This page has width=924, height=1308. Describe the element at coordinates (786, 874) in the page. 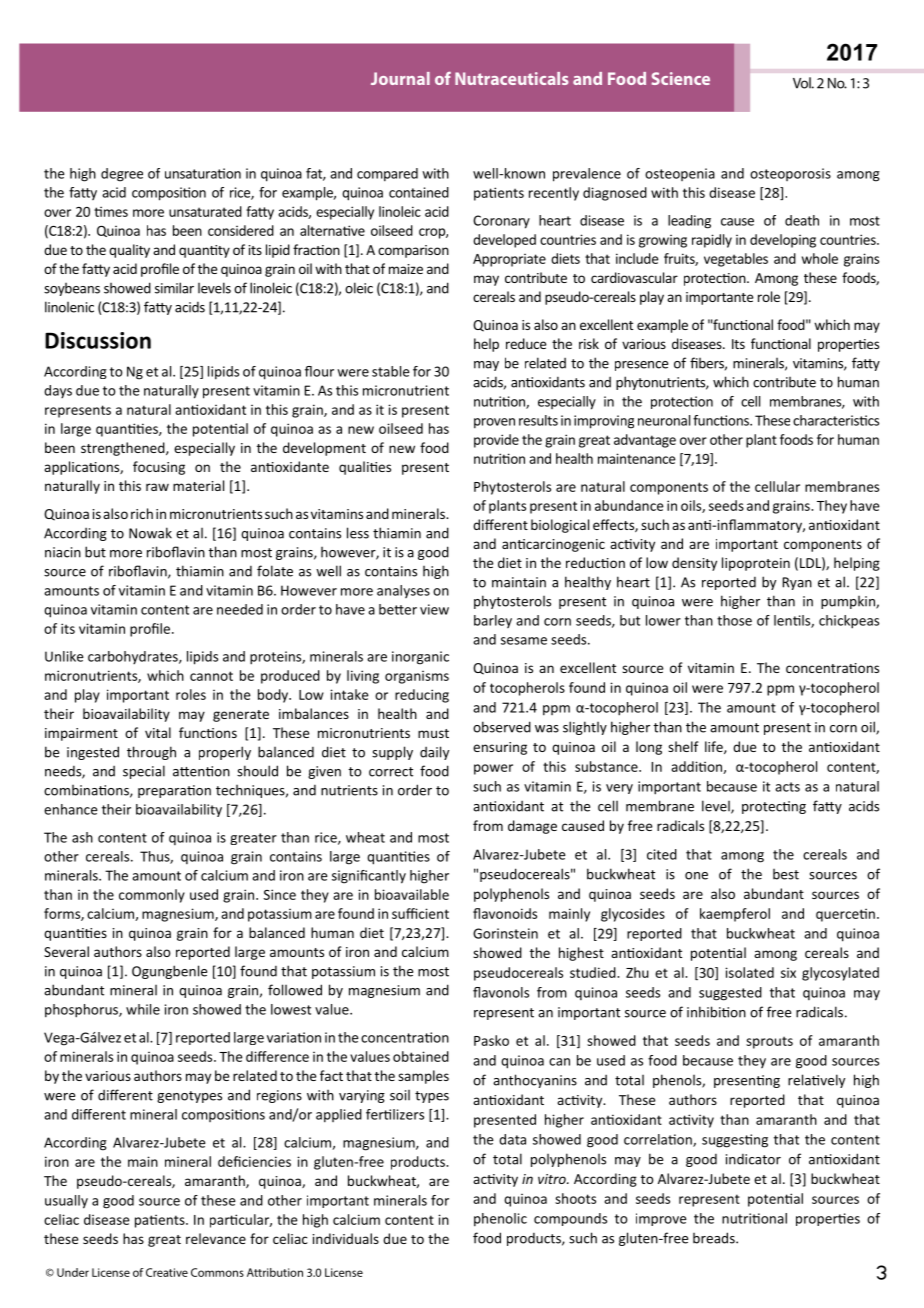

I see `best` at that location.
